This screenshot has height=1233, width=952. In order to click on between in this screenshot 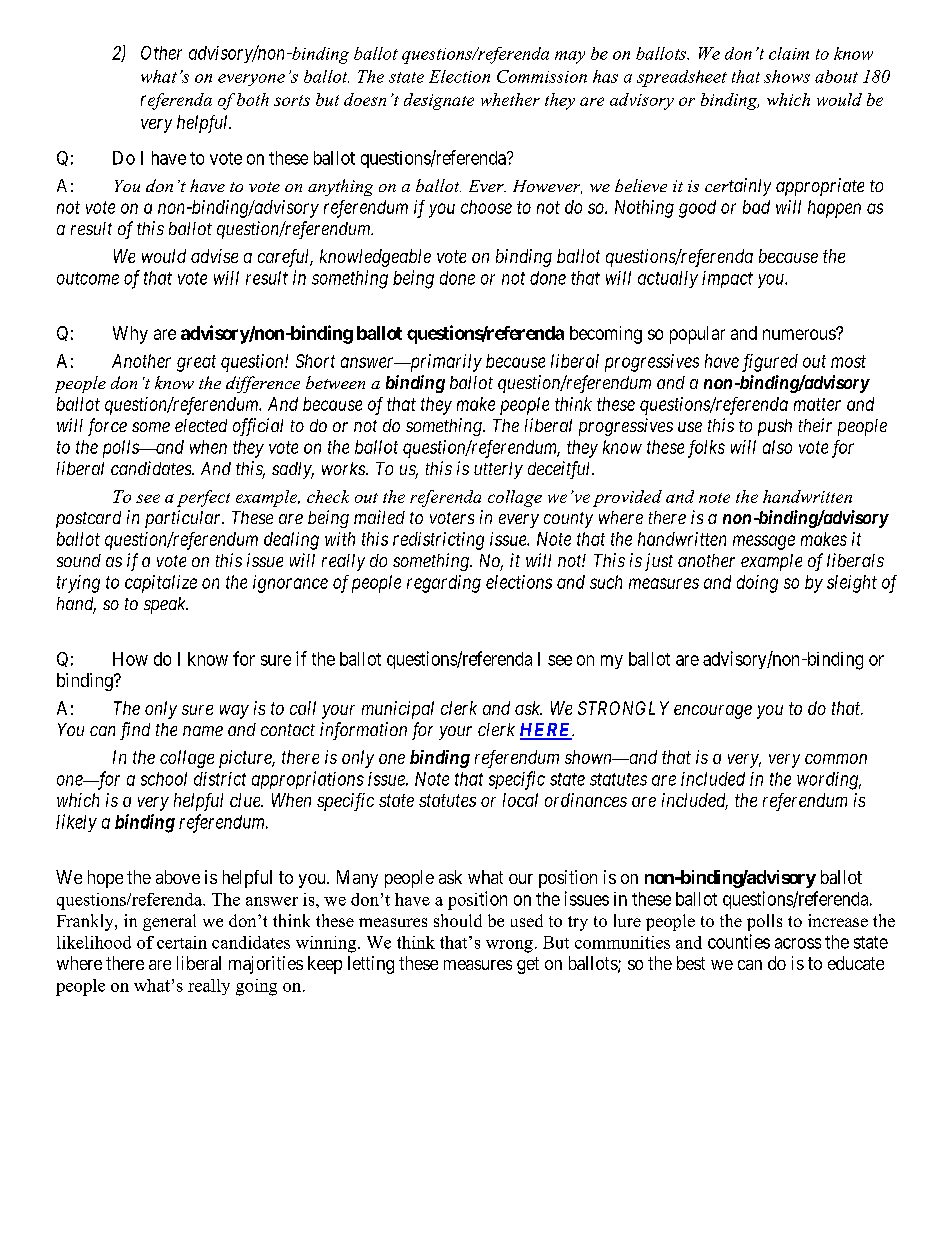, I will do `click(335, 382)`.
